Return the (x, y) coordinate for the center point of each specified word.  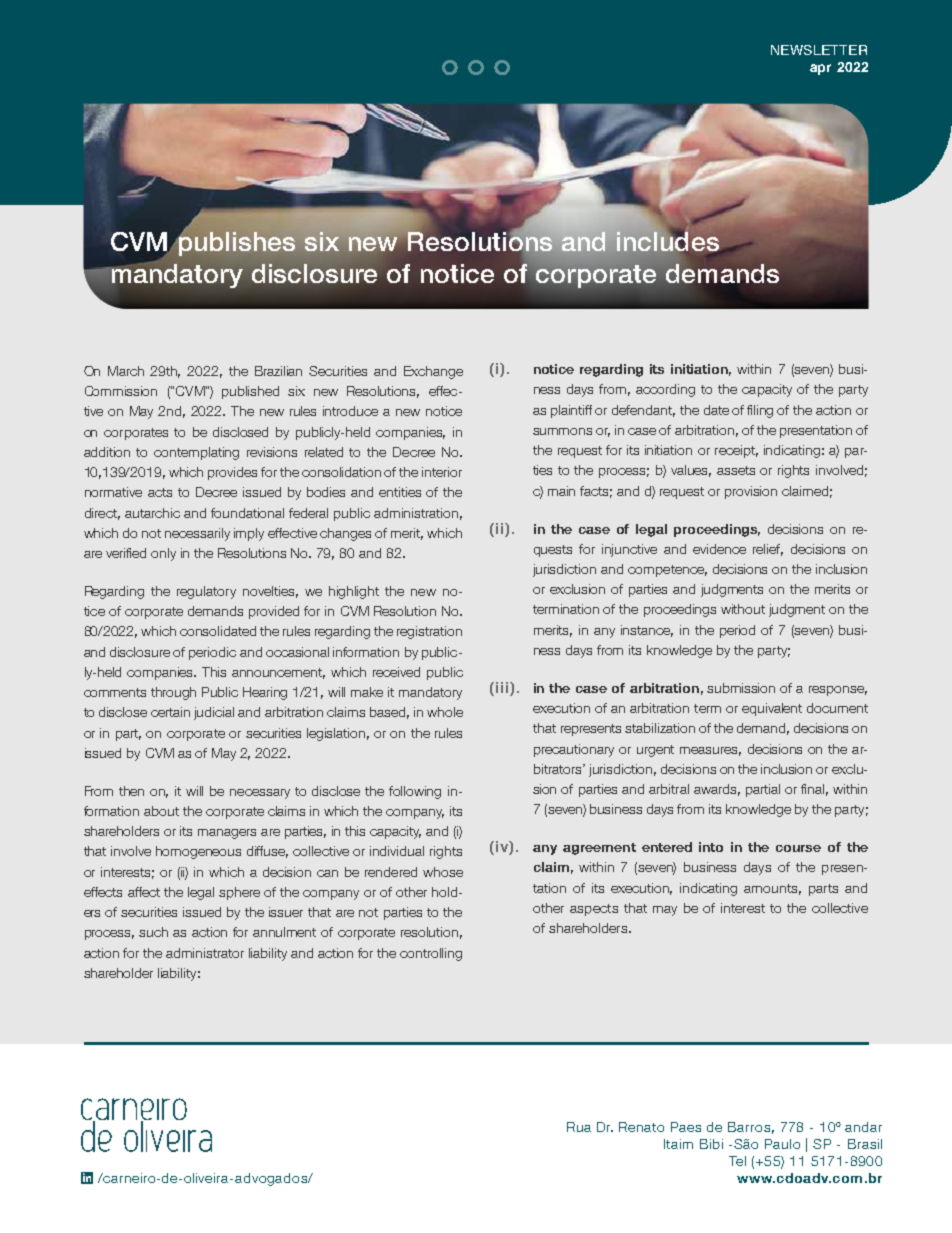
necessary (260, 794)
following (415, 792)
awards (717, 790)
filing (760, 411)
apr (820, 69)
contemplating (196, 453)
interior (442, 472)
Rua (579, 1127)
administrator (205, 953)
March (126, 371)
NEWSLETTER (819, 50)
